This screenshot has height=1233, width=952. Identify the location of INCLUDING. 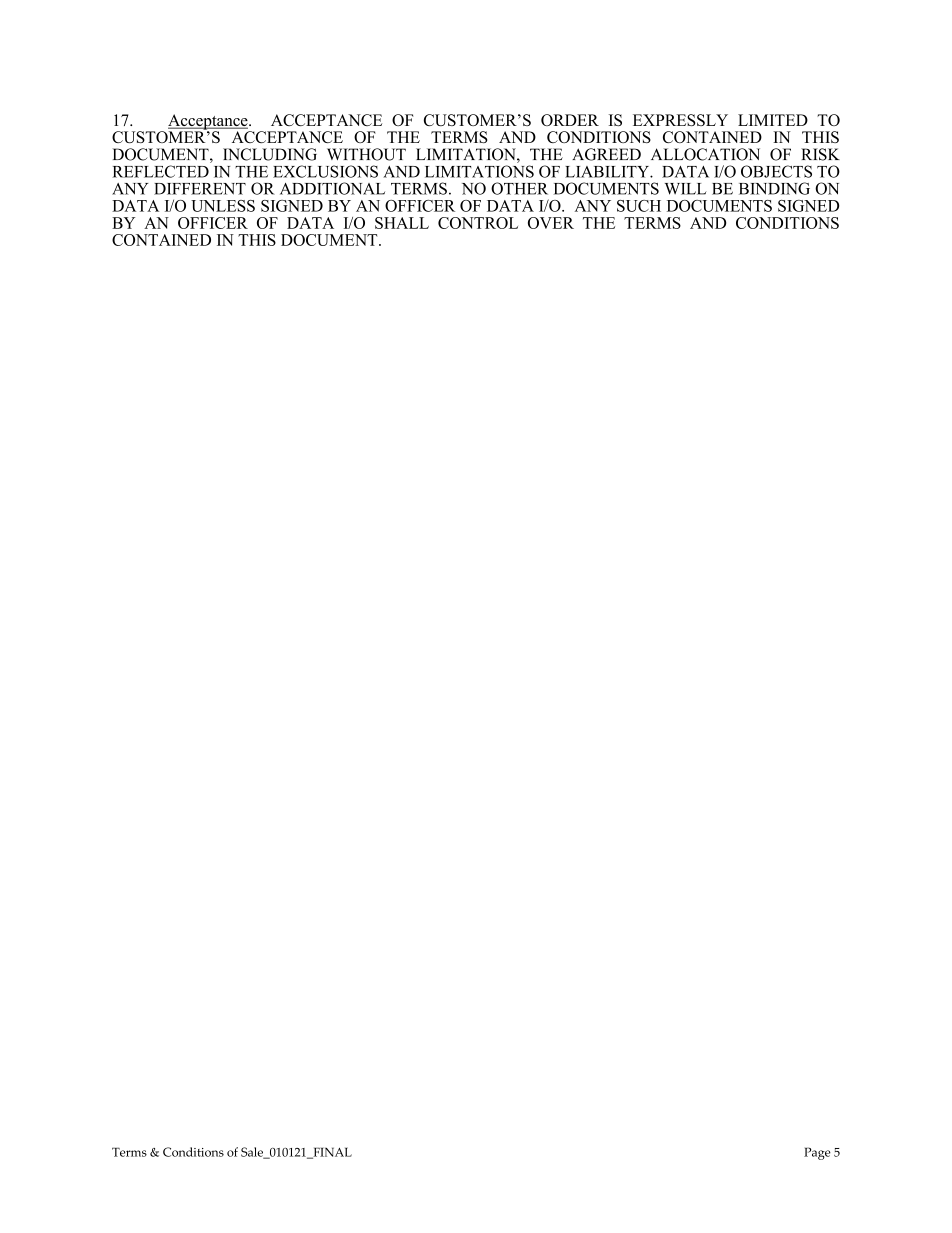
(270, 154).
